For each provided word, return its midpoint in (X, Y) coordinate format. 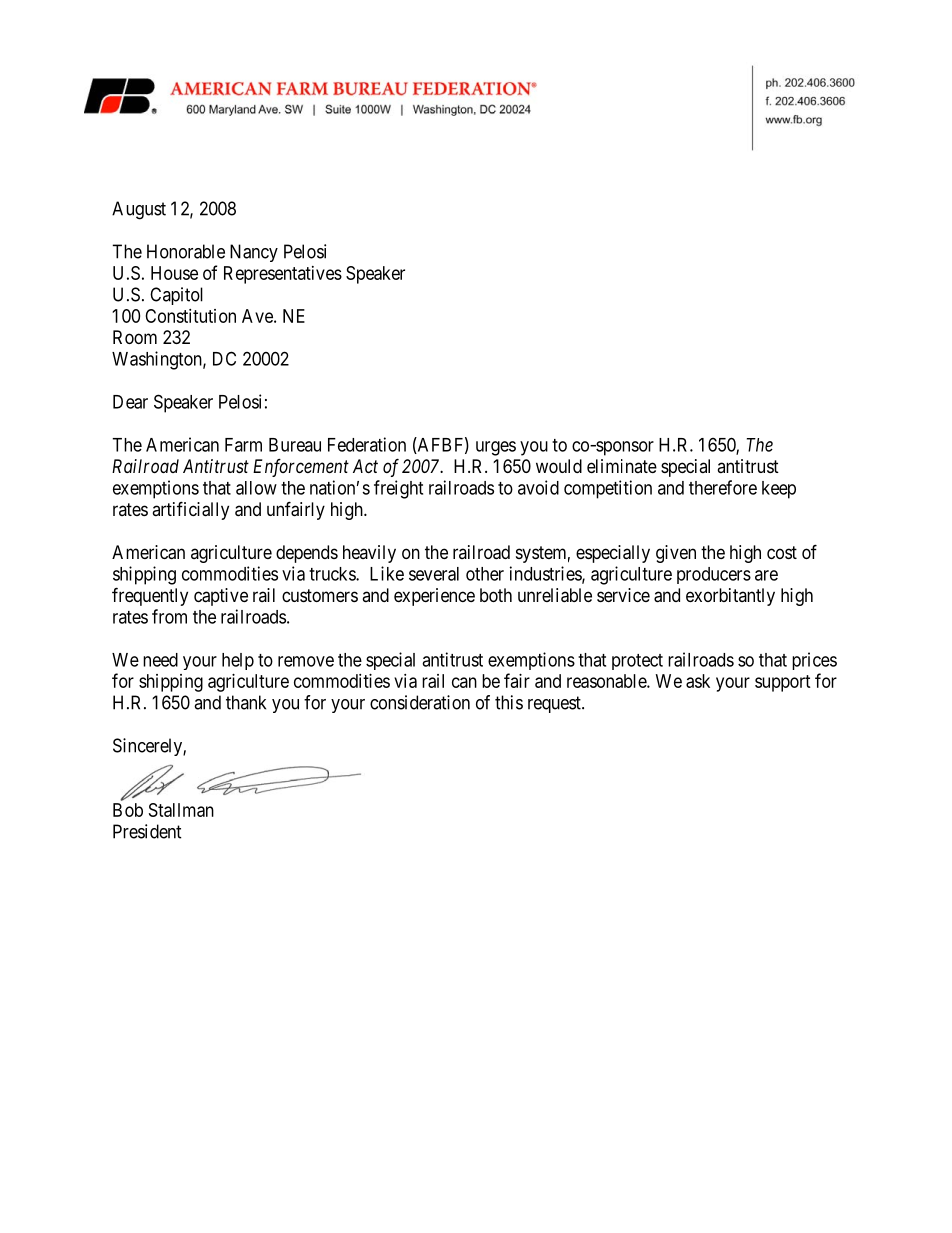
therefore (723, 487)
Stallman (181, 810)
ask (698, 681)
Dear (130, 402)
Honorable (186, 251)
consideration (420, 702)
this (509, 702)
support (783, 683)
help (238, 661)
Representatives (283, 275)
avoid (538, 487)
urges (496, 448)
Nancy (254, 253)
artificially (190, 510)
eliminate (622, 466)
